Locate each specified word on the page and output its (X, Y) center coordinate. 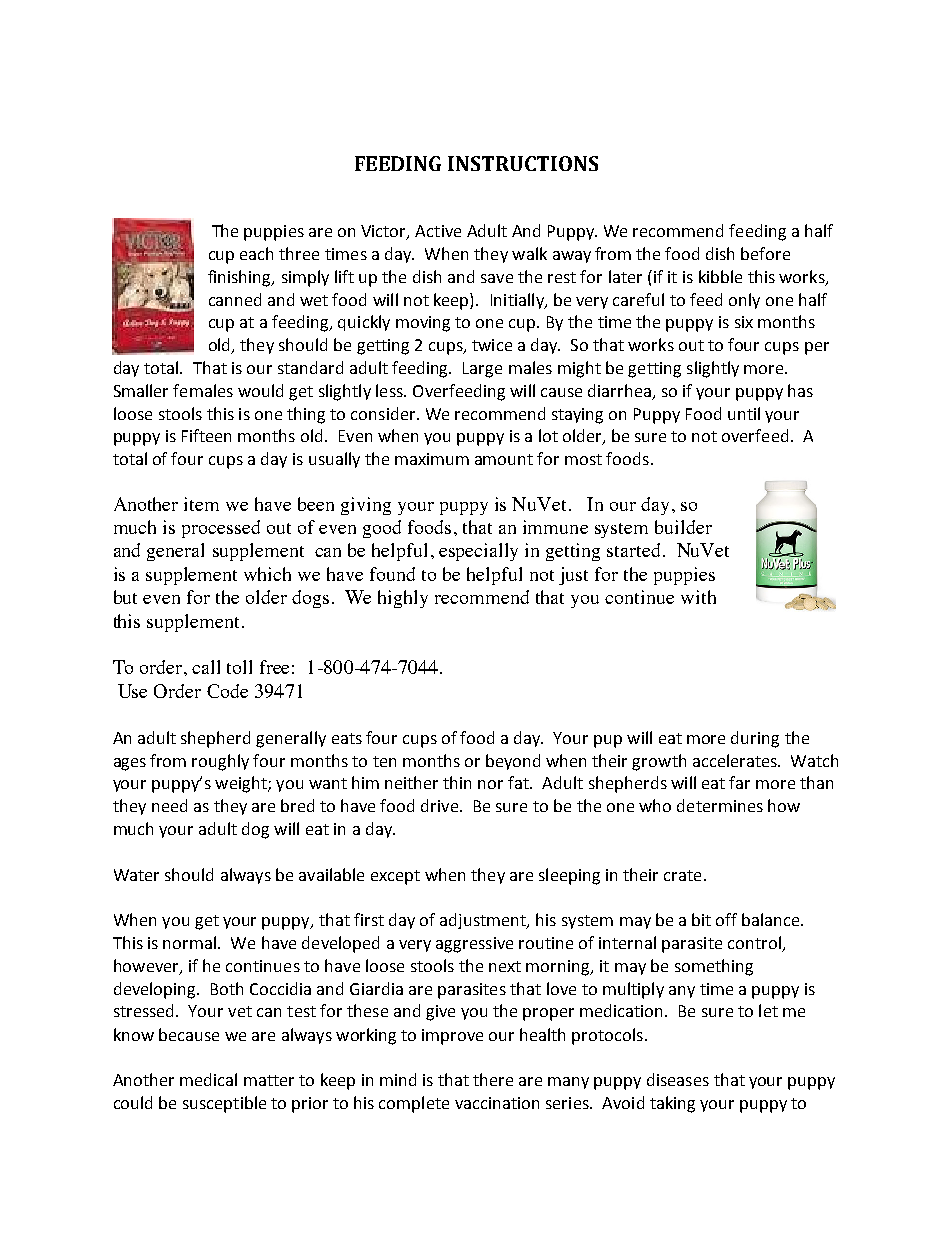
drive (441, 805)
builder (683, 527)
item (201, 504)
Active (438, 231)
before (765, 253)
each (256, 253)
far (739, 782)
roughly (220, 762)
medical (208, 1079)
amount (504, 459)
